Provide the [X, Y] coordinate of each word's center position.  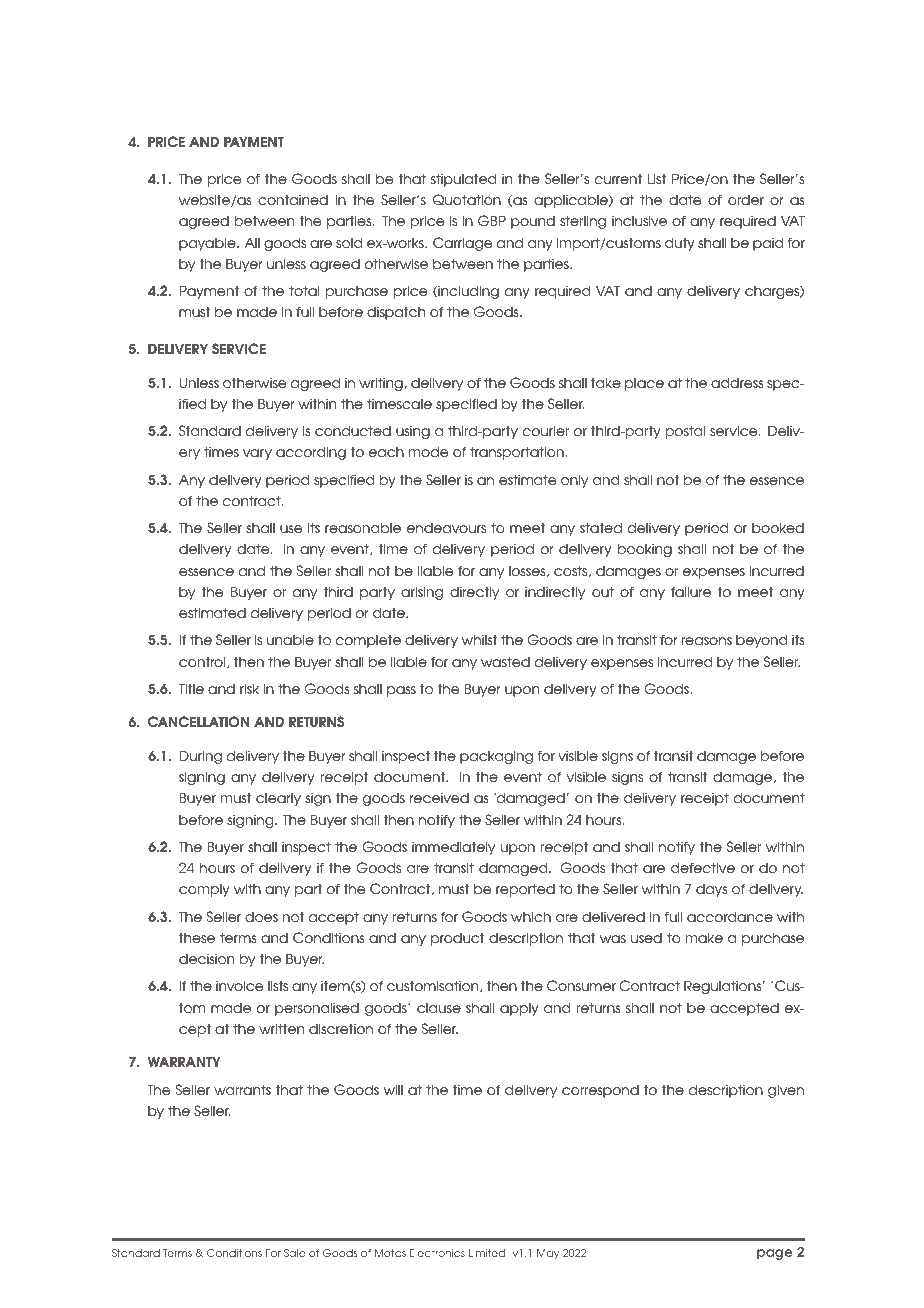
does [261, 916]
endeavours [446, 528]
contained [293, 199]
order [746, 199]
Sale [294, 1253]
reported [525, 890]
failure [691, 591]
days [711, 890]
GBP [492, 220]
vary [257, 454]
